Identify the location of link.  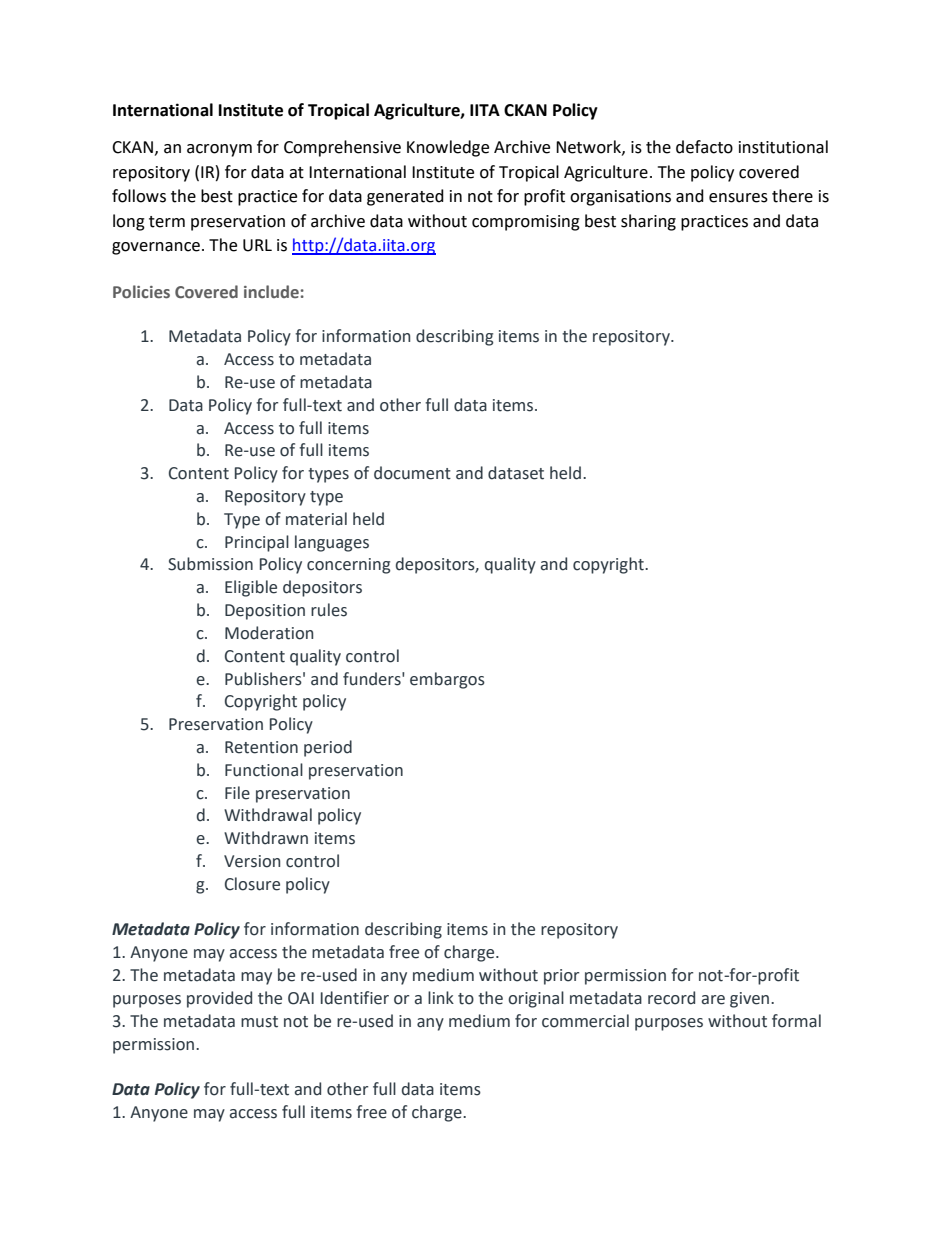
(441, 997).
